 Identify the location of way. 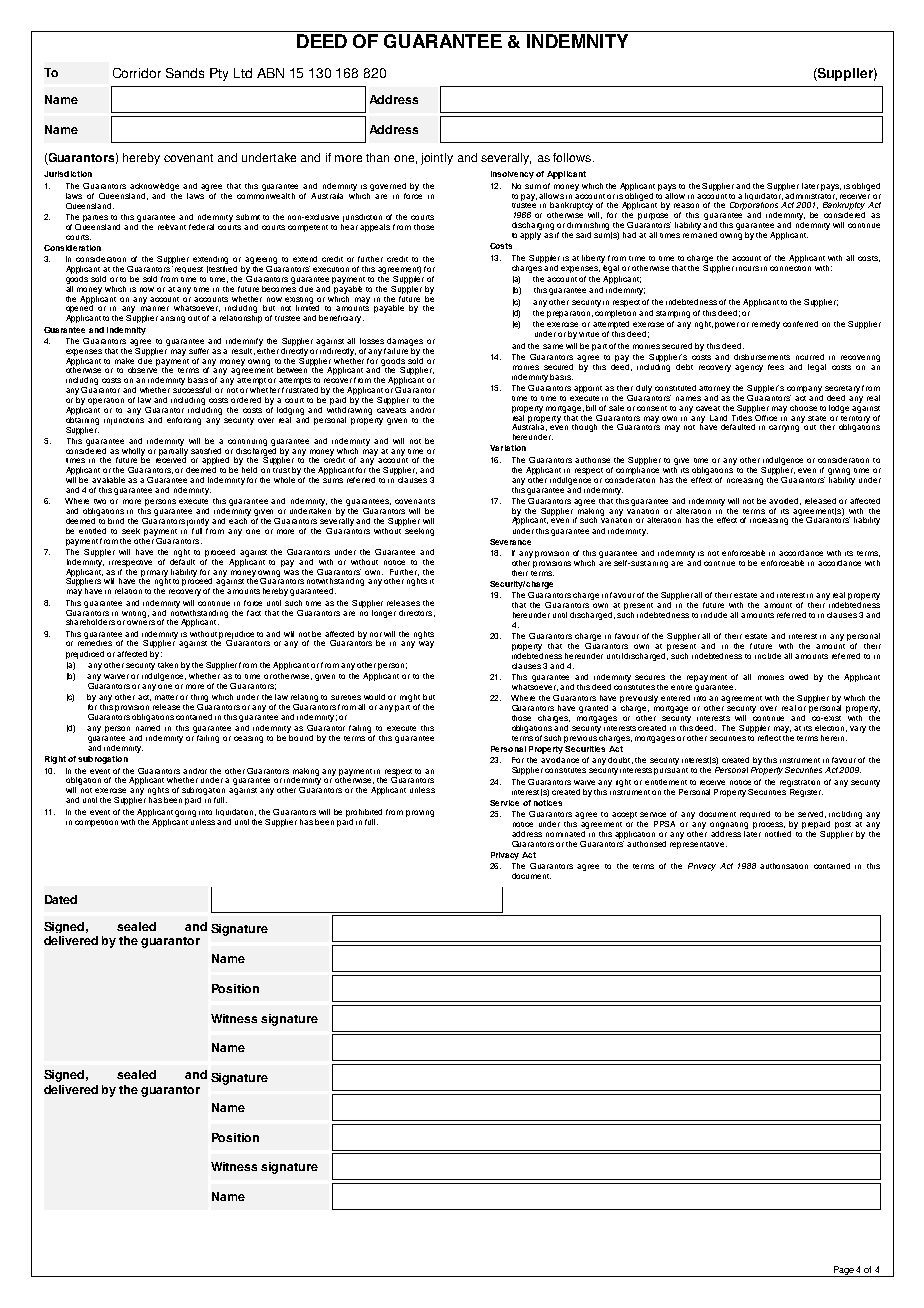
(426, 644).
